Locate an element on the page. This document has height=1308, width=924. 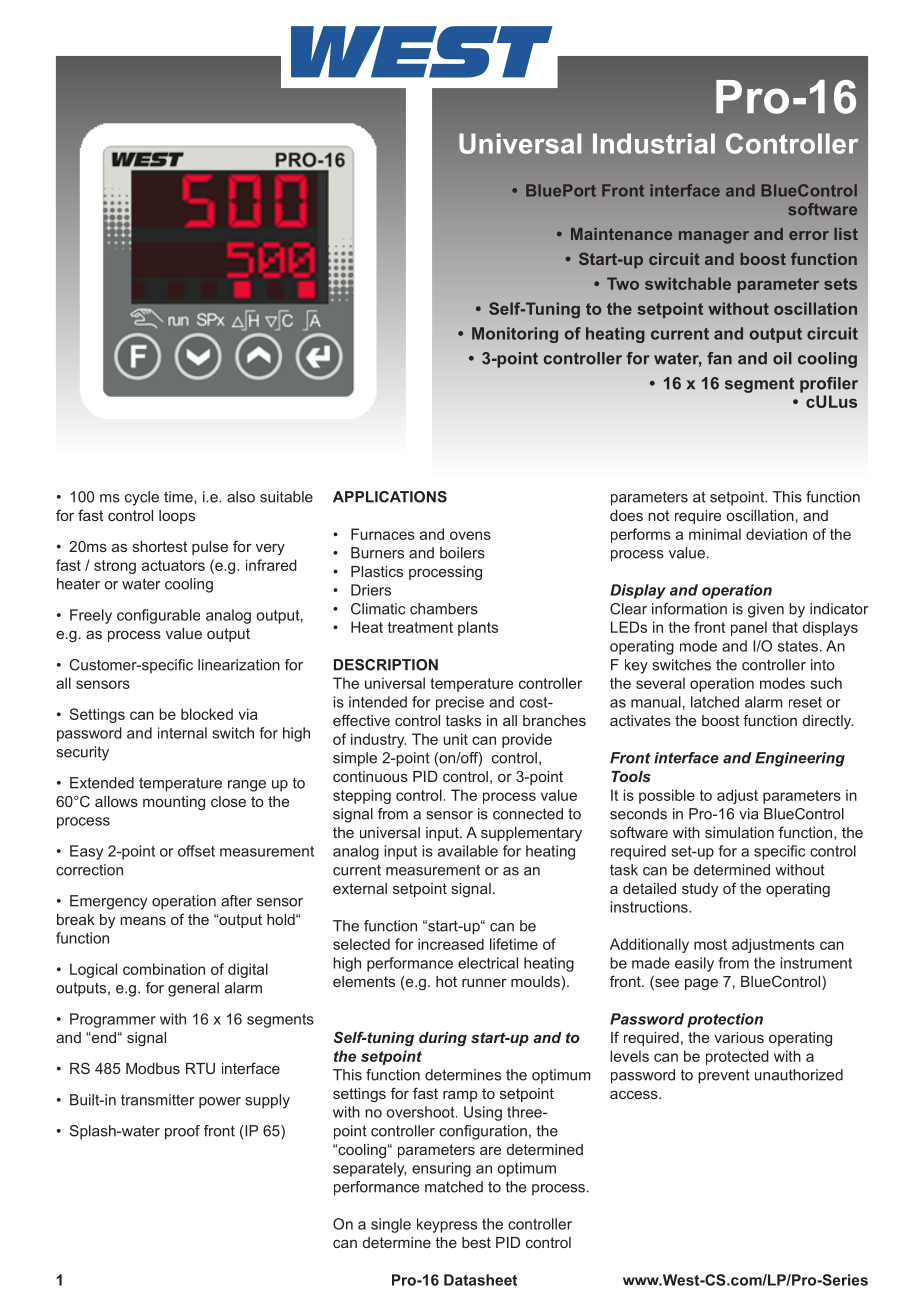
prevent is located at coordinates (724, 1076).
